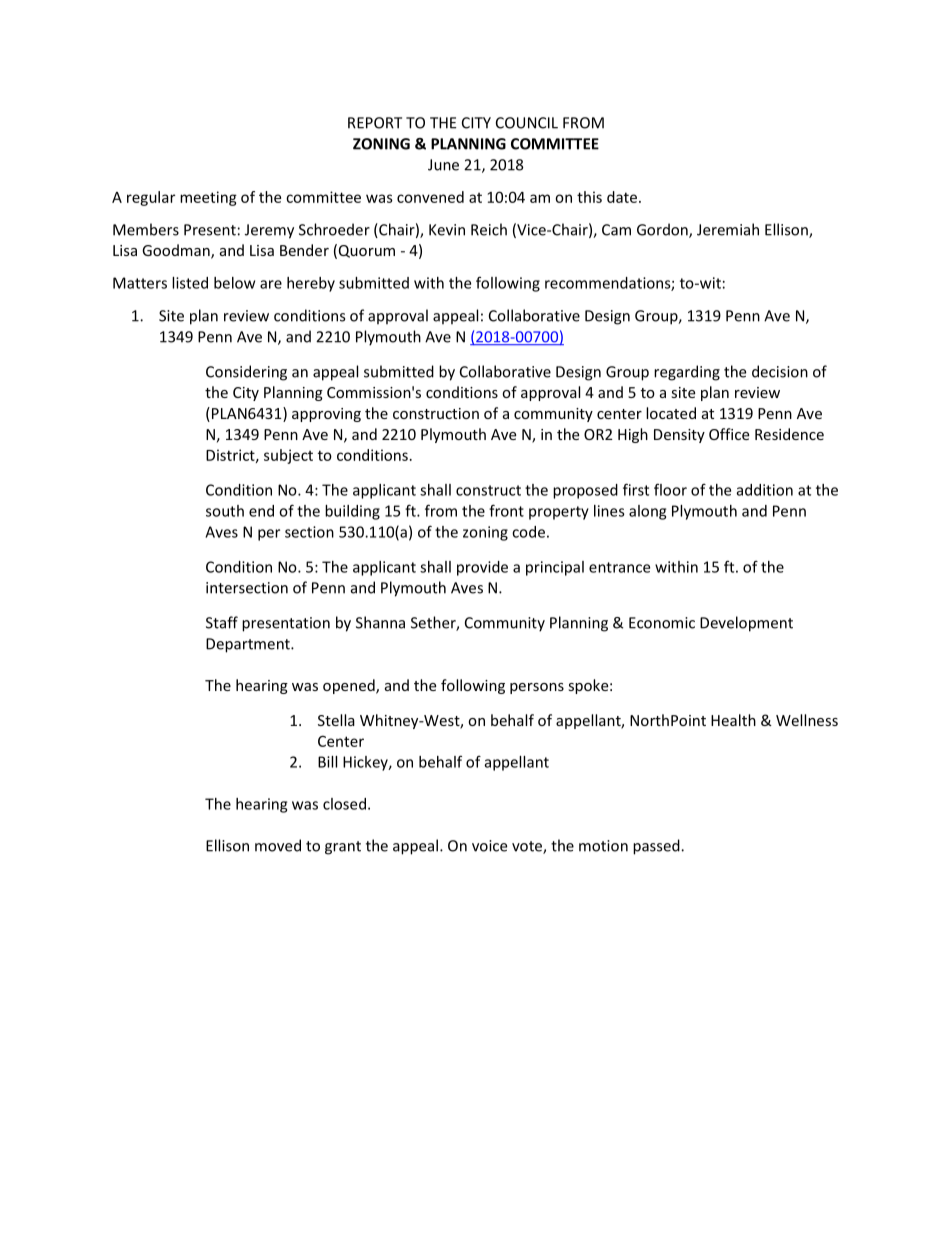 Image resolution: width=952 pixels, height=1233 pixels. Describe the element at coordinates (489, 846) in the screenshot. I see `voice` at that location.
